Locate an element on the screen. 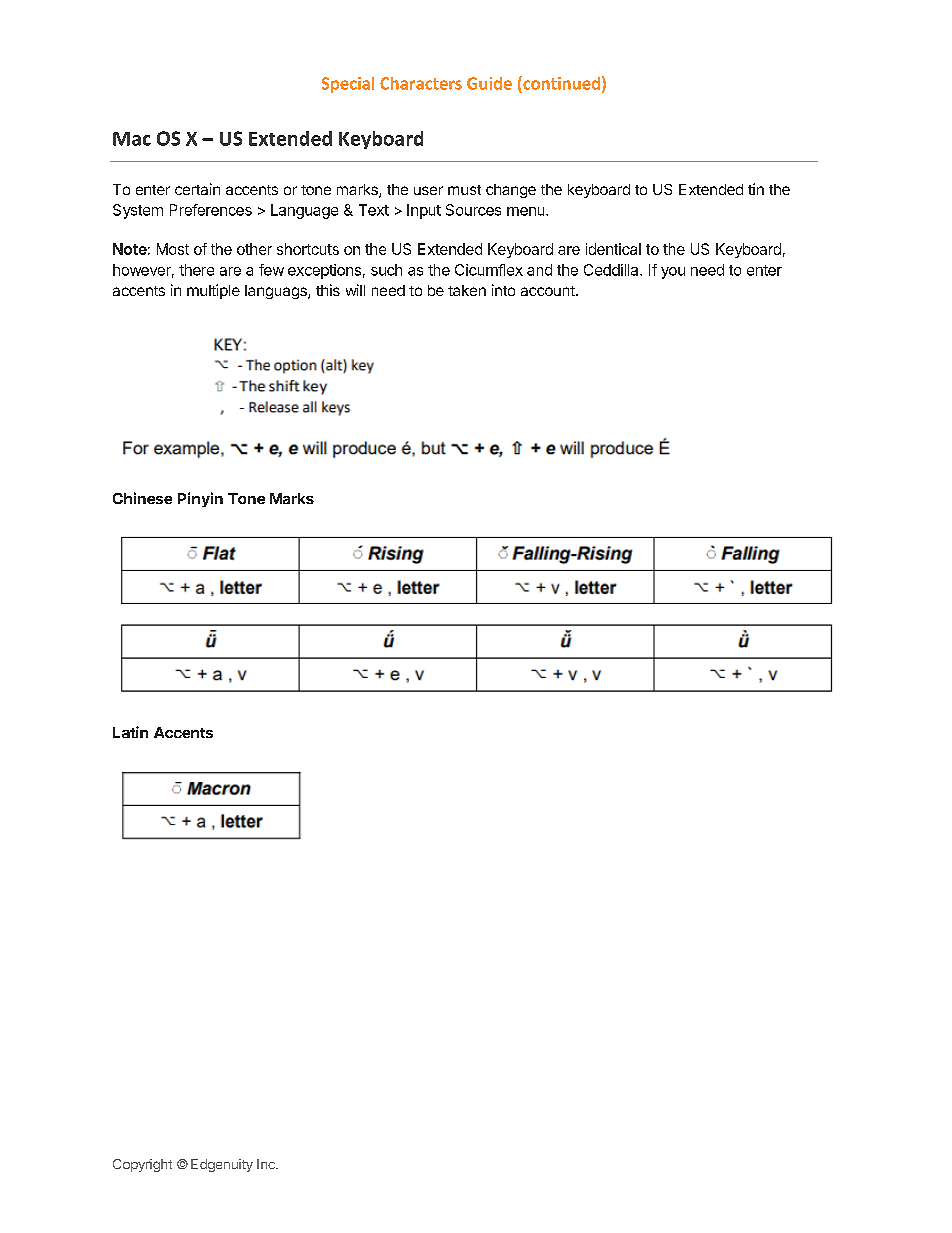 This screenshot has width=952, height=1233. taken is located at coordinates (467, 290).
